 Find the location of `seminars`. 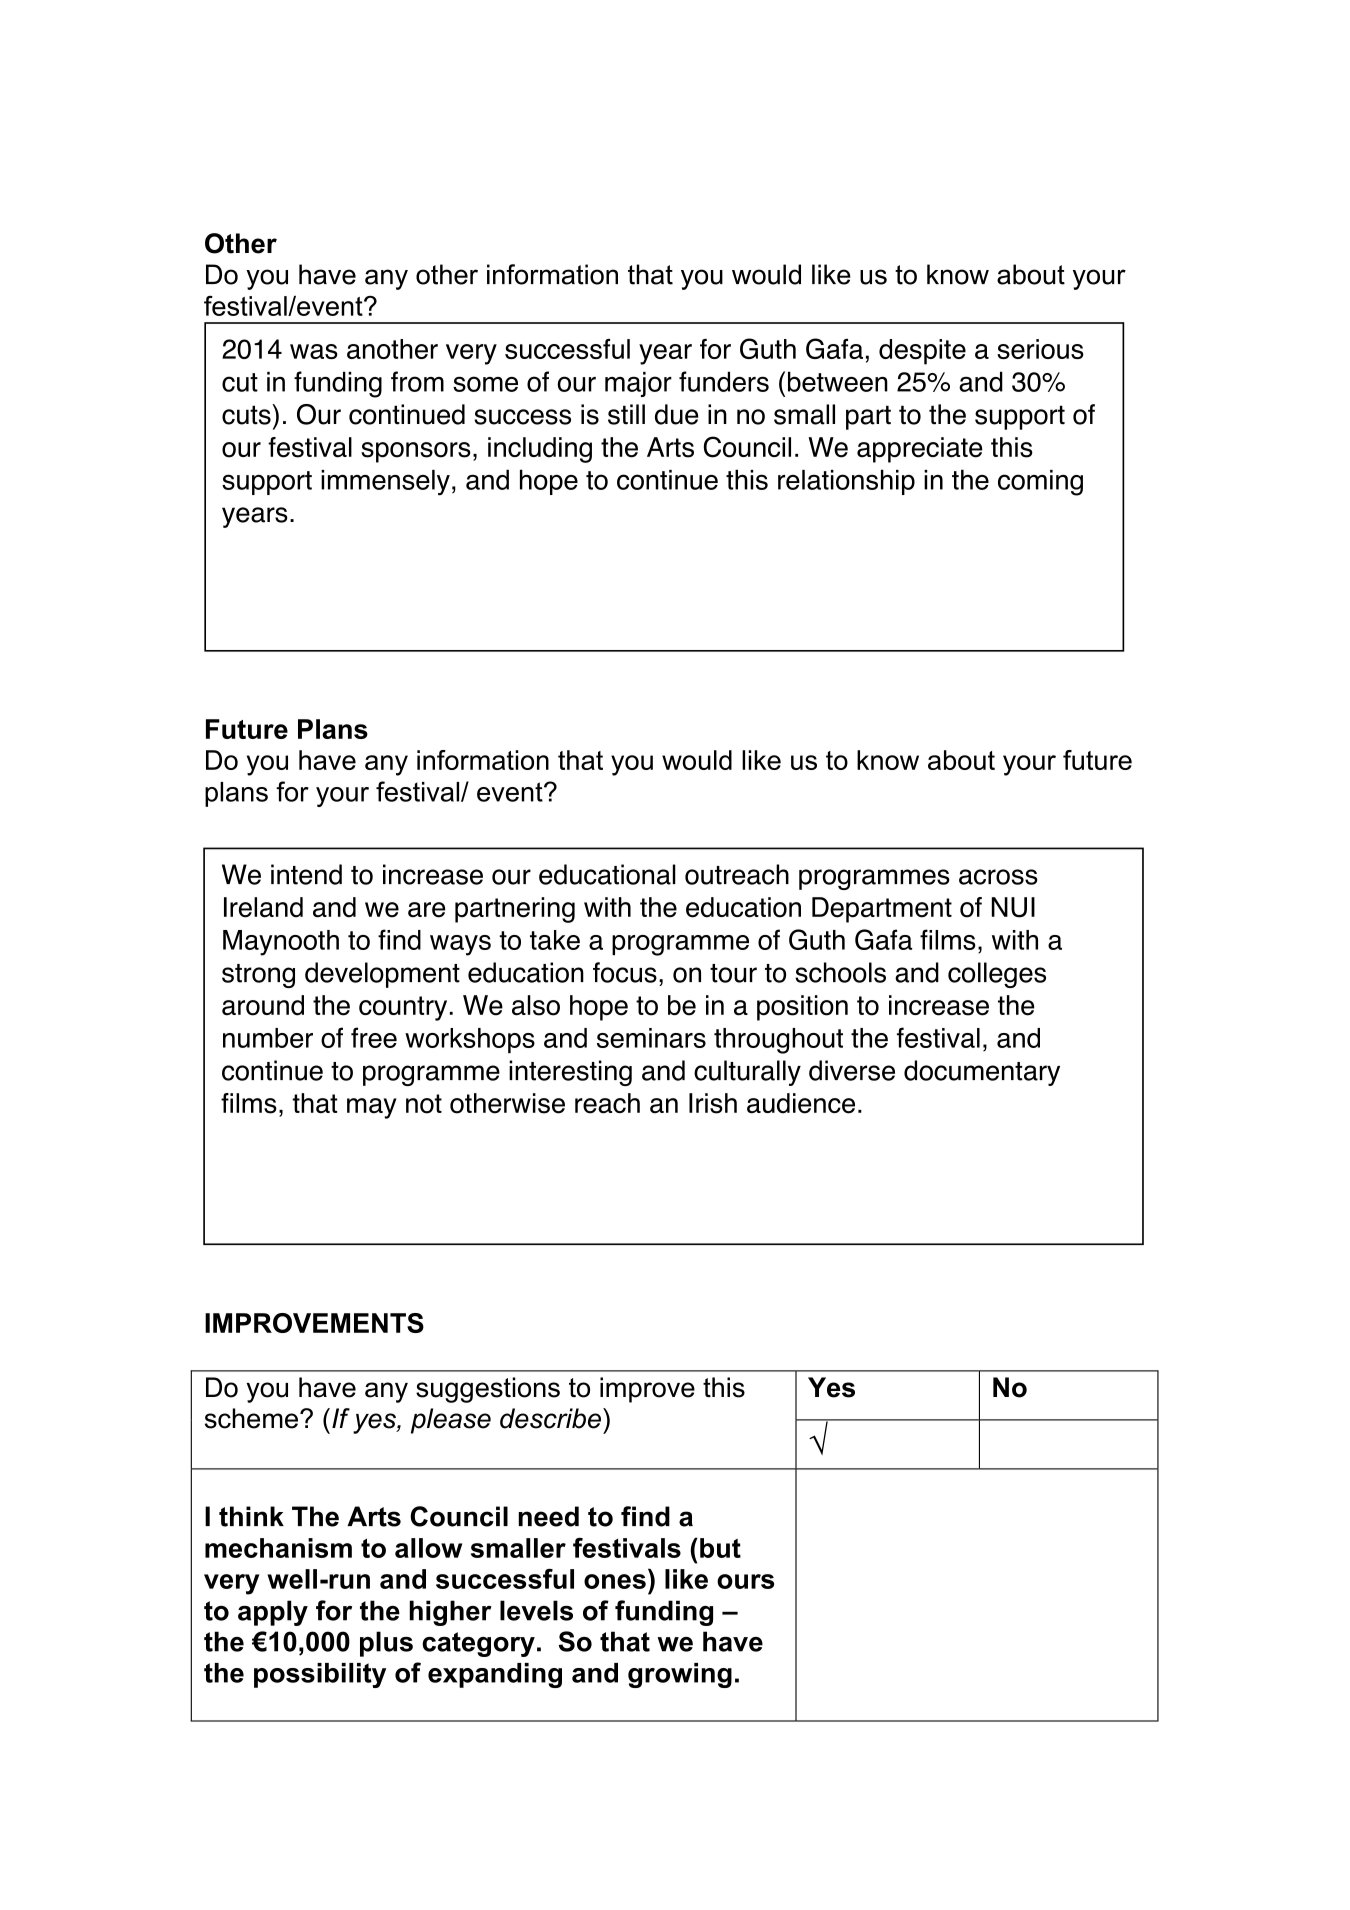

seminars is located at coordinates (651, 1038).
